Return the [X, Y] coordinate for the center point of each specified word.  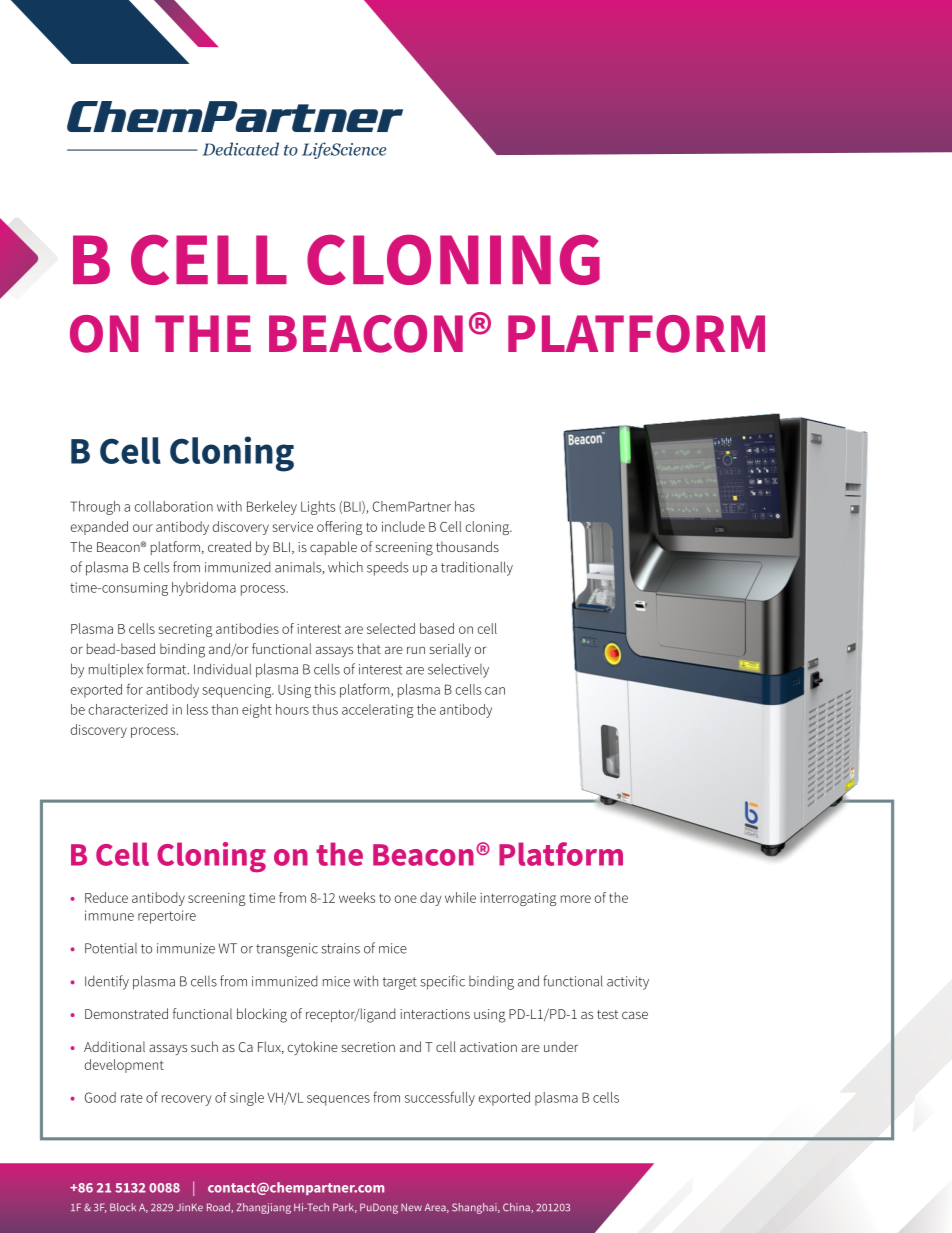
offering [340, 528]
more [576, 899]
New [411, 1207]
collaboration [173, 506]
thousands [467, 546]
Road [219, 1208]
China [517, 1208]
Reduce [106, 897]
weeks [357, 897]
